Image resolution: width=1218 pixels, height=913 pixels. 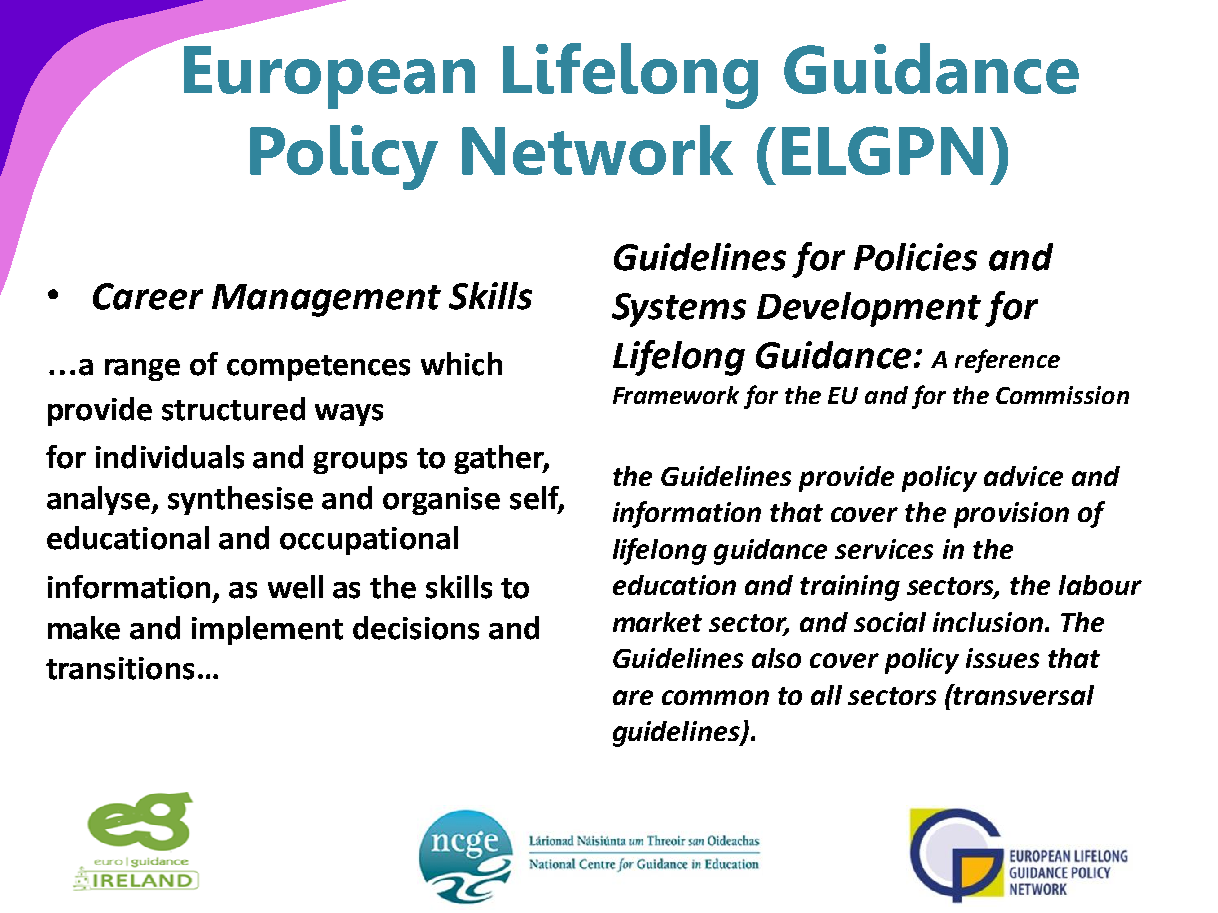 What do you see at coordinates (329, 77) in the page?
I see `European` at bounding box center [329, 77].
